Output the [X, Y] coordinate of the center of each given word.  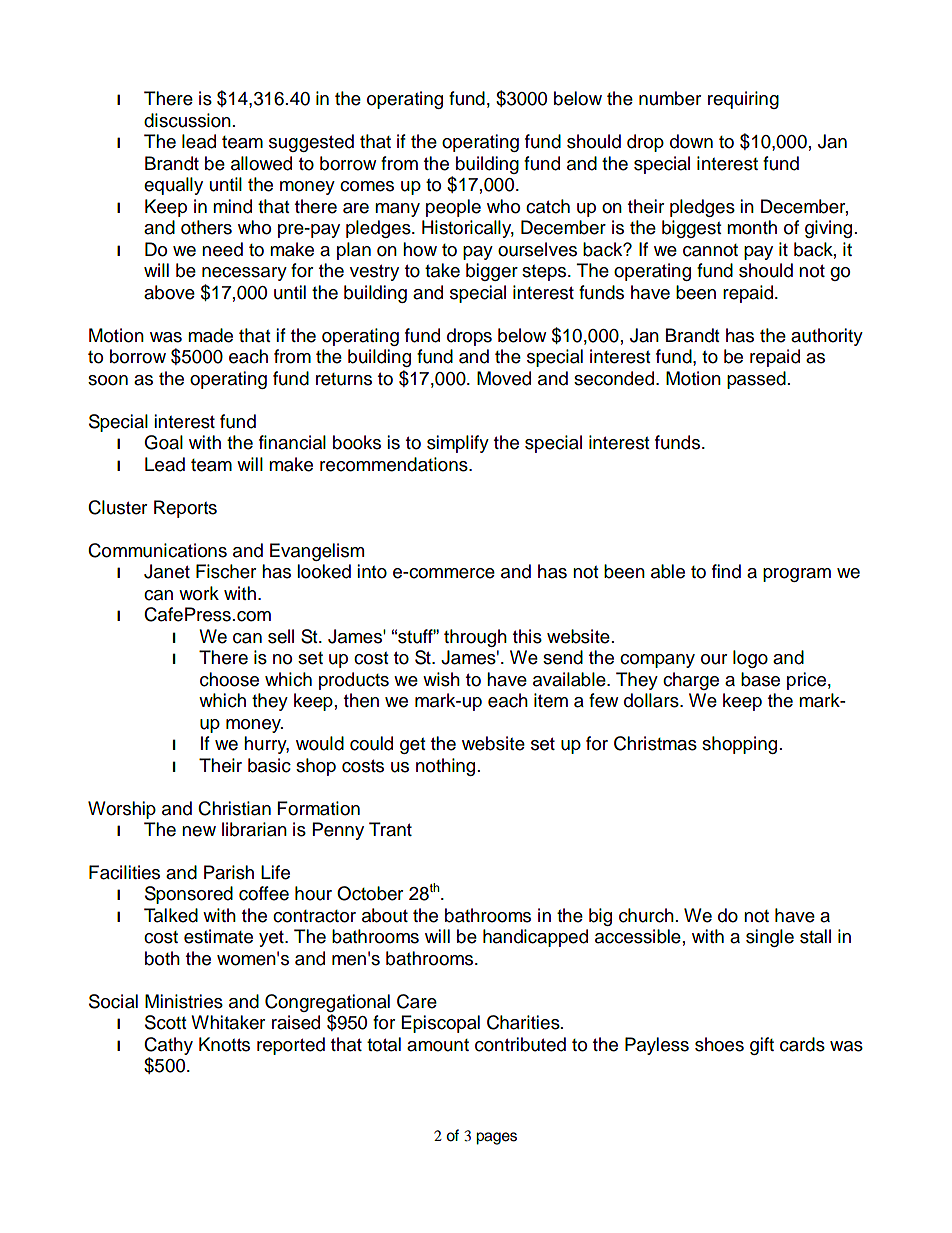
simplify [458, 444]
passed [756, 380]
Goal [163, 442]
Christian [234, 808]
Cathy [168, 1046]
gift [762, 1046]
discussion [187, 120]
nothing [445, 767]
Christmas [655, 743]
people [453, 208]
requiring [743, 100]
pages [496, 1138]
